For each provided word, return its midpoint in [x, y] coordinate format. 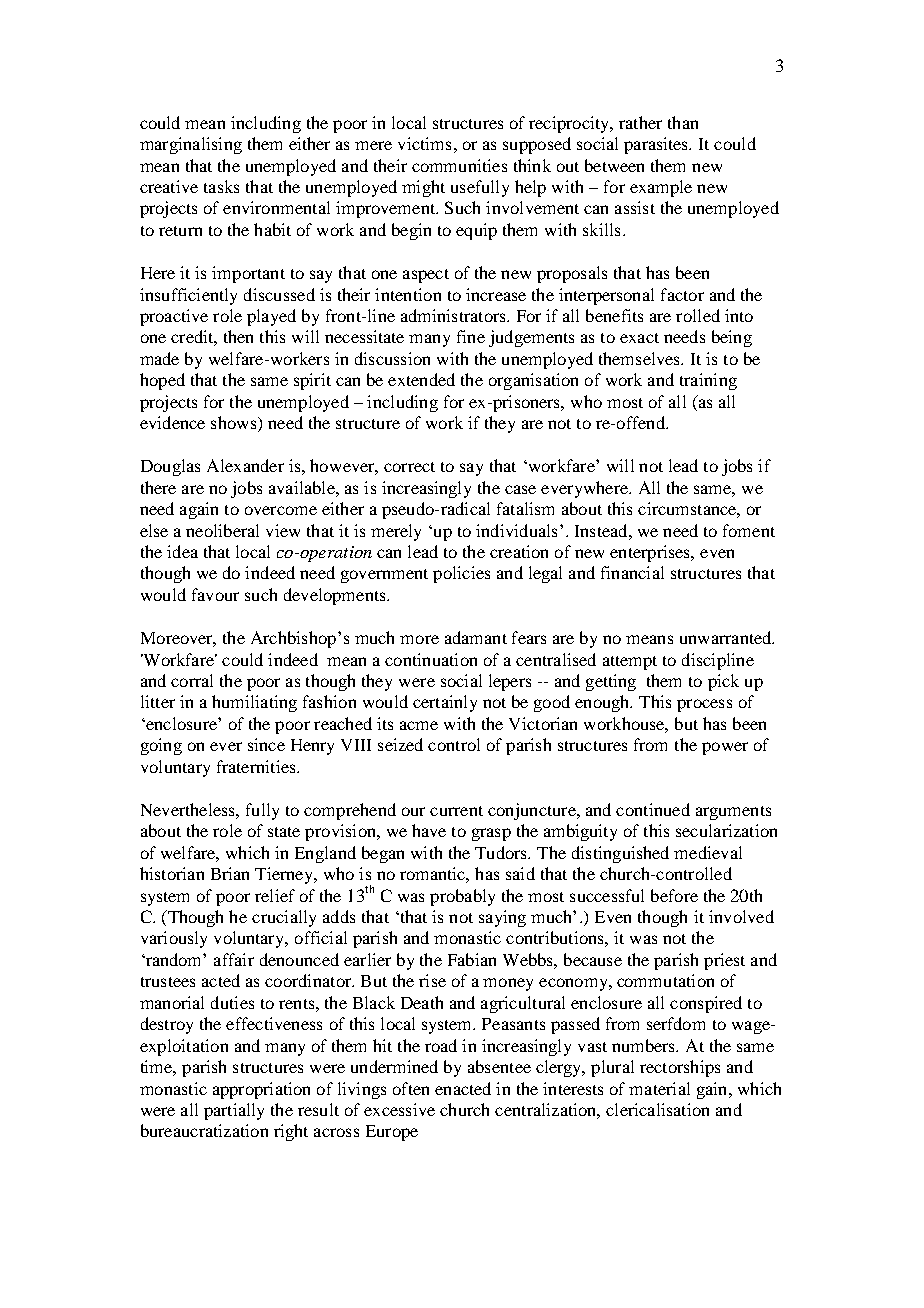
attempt [630, 663]
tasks [221, 186]
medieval [708, 852]
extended [421, 379]
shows [235, 424]
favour [215, 594]
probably [462, 897]
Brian [230, 873]
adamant [476, 637]
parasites [657, 145]
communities [459, 165]
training [708, 381]
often [411, 1088]
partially [234, 1111]
